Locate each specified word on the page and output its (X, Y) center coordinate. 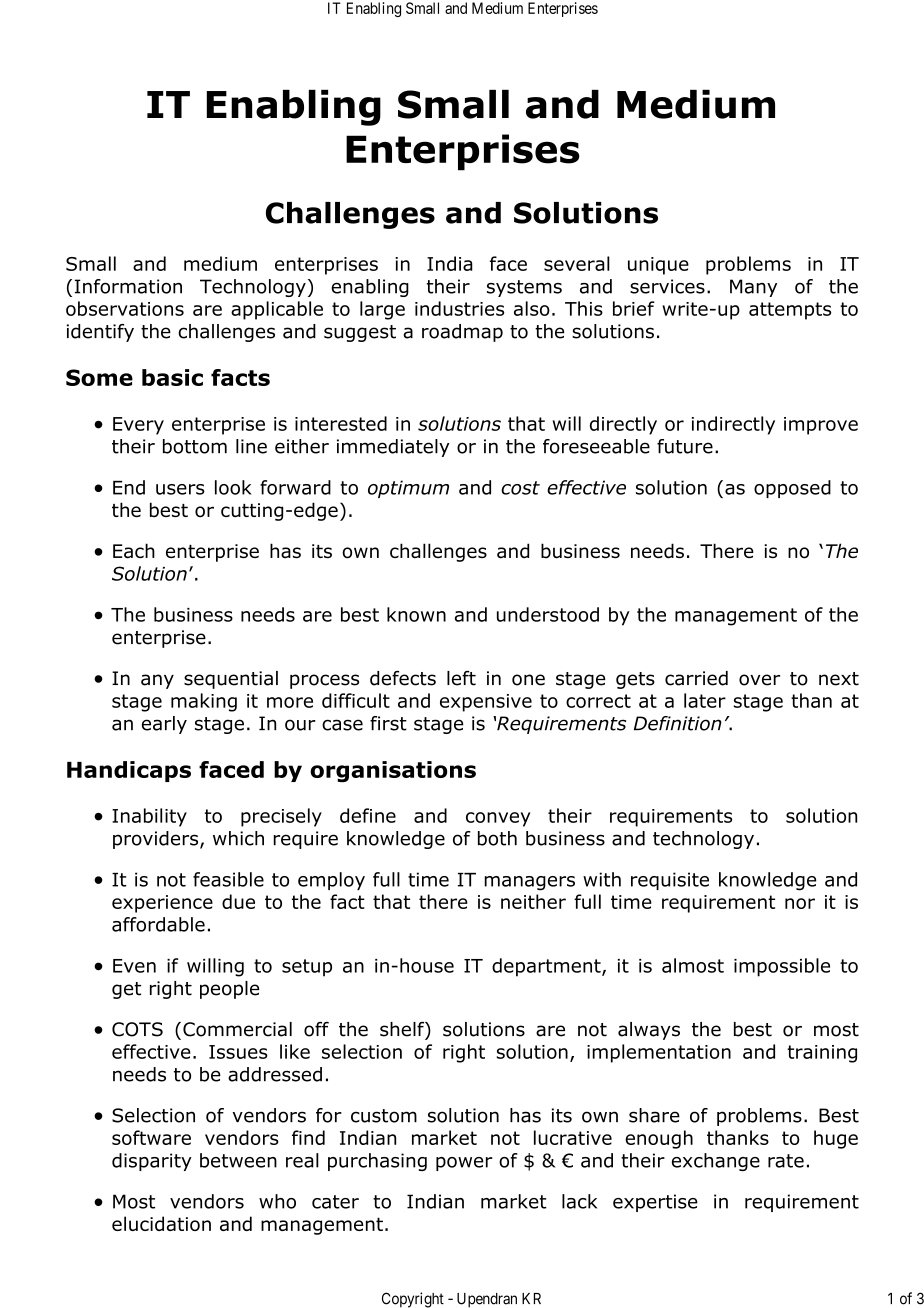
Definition (678, 723)
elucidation (161, 1223)
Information (128, 286)
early (164, 725)
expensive (486, 703)
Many (753, 288)
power (464, 1164)
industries (459, 308)
